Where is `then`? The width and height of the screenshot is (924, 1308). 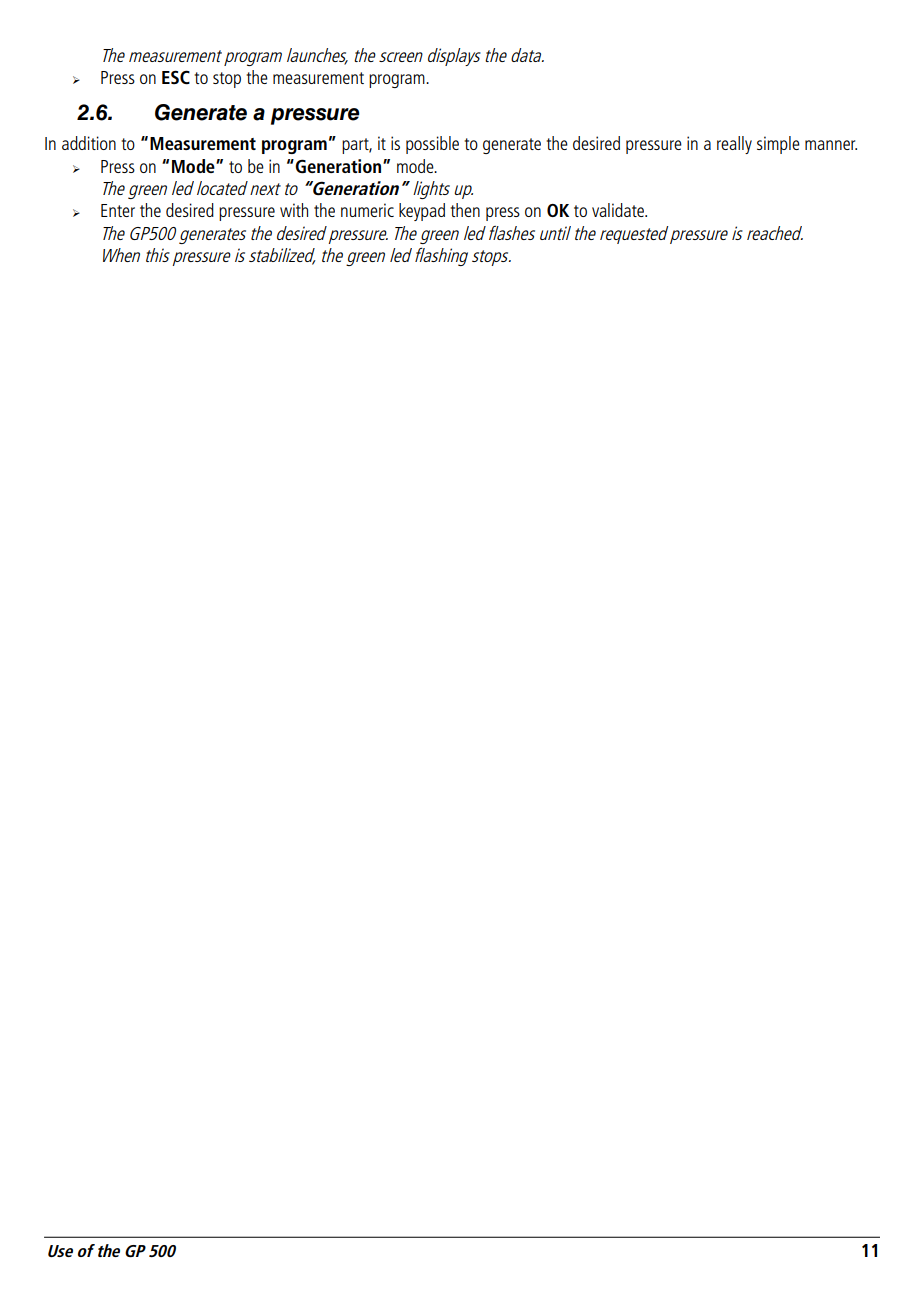
then is located at coordinates (465, 210).
